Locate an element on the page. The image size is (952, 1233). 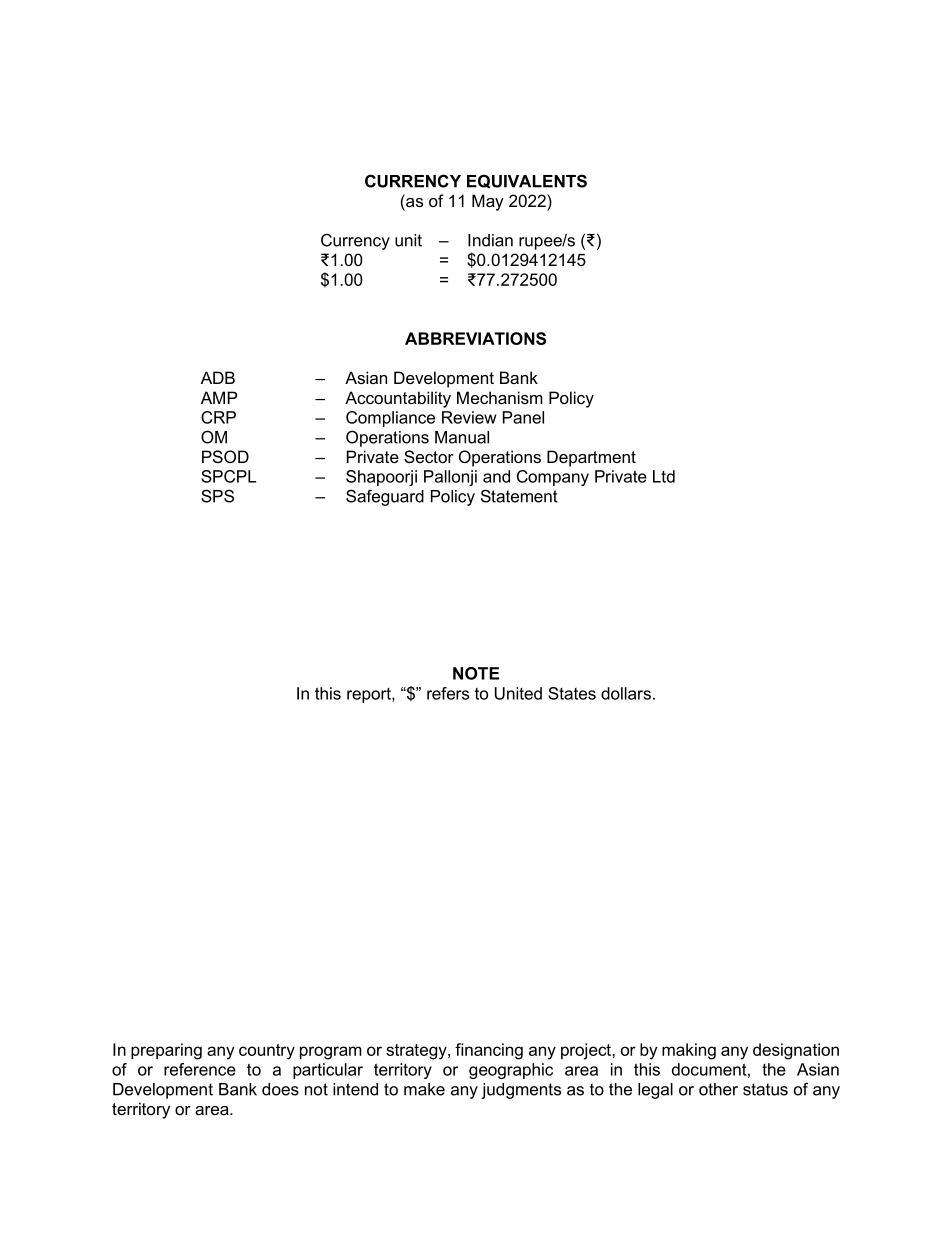
May is located at coordinates (488, 202).
